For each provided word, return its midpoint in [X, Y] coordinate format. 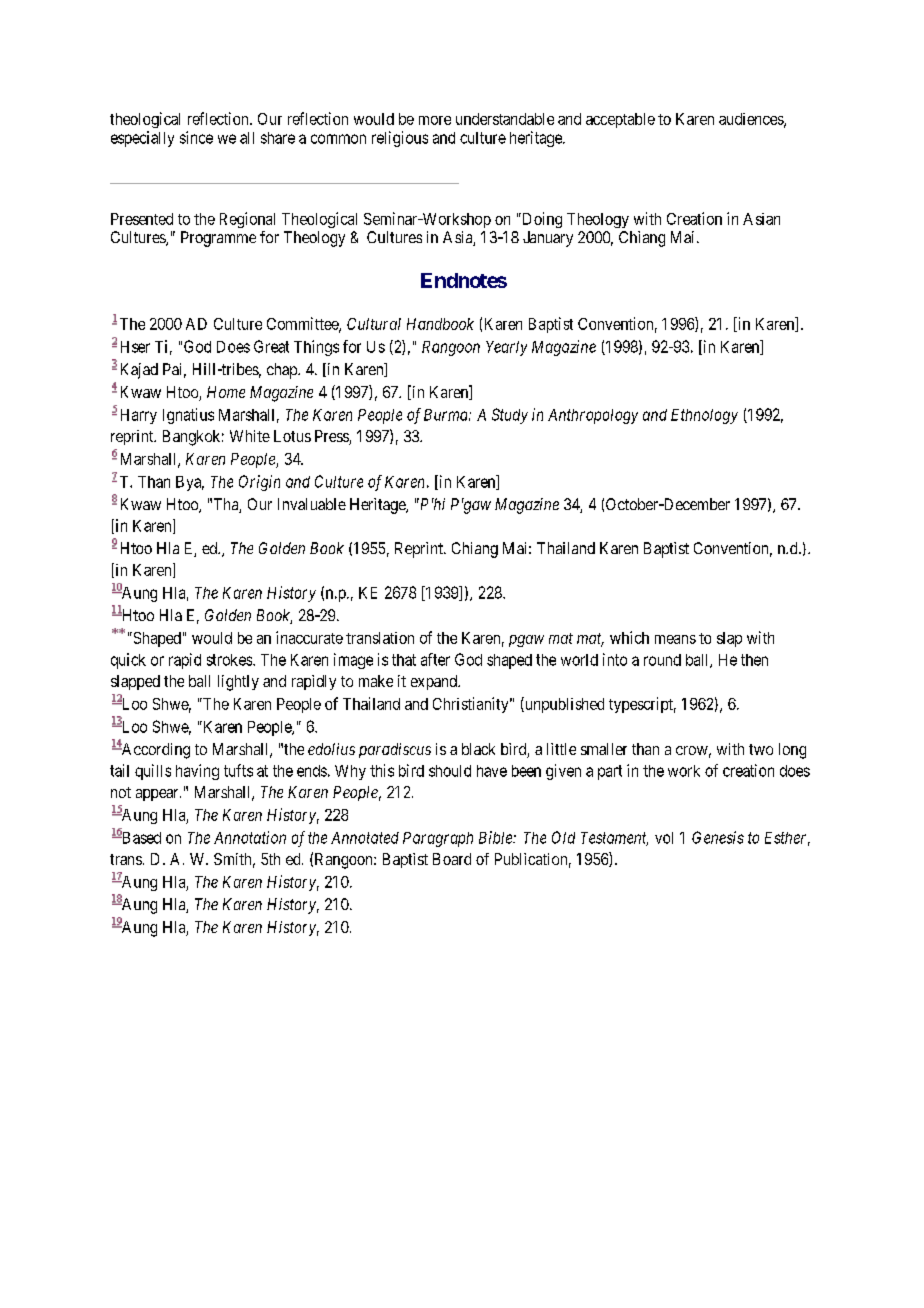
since [196, 137]
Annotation [250, 837]
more [435, 120]
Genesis [718, 837]
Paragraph [438, 839]
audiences [752, 120]
